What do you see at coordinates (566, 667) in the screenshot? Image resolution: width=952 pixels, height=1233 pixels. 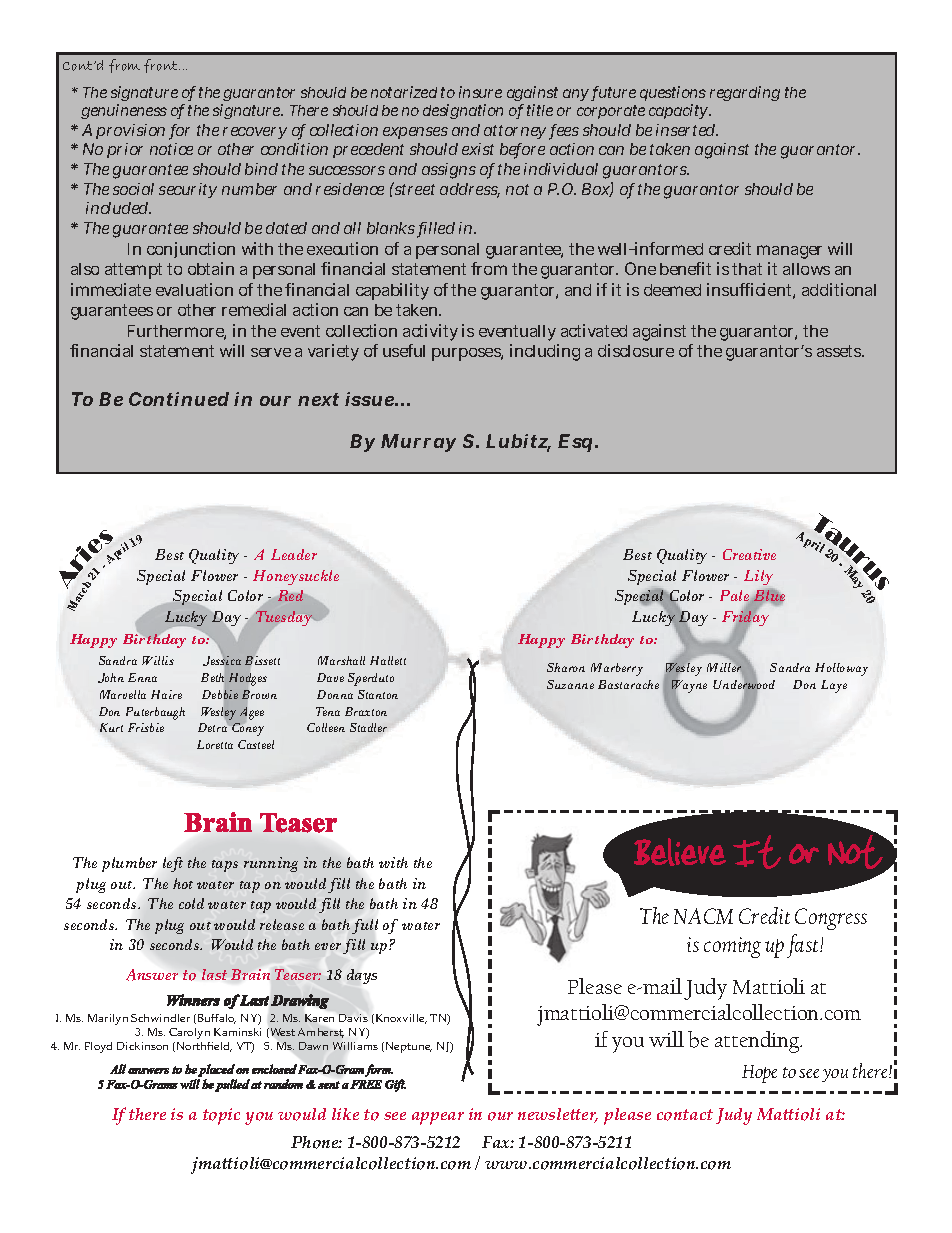 I see `Sharon` at bounding box center [566, 667].
